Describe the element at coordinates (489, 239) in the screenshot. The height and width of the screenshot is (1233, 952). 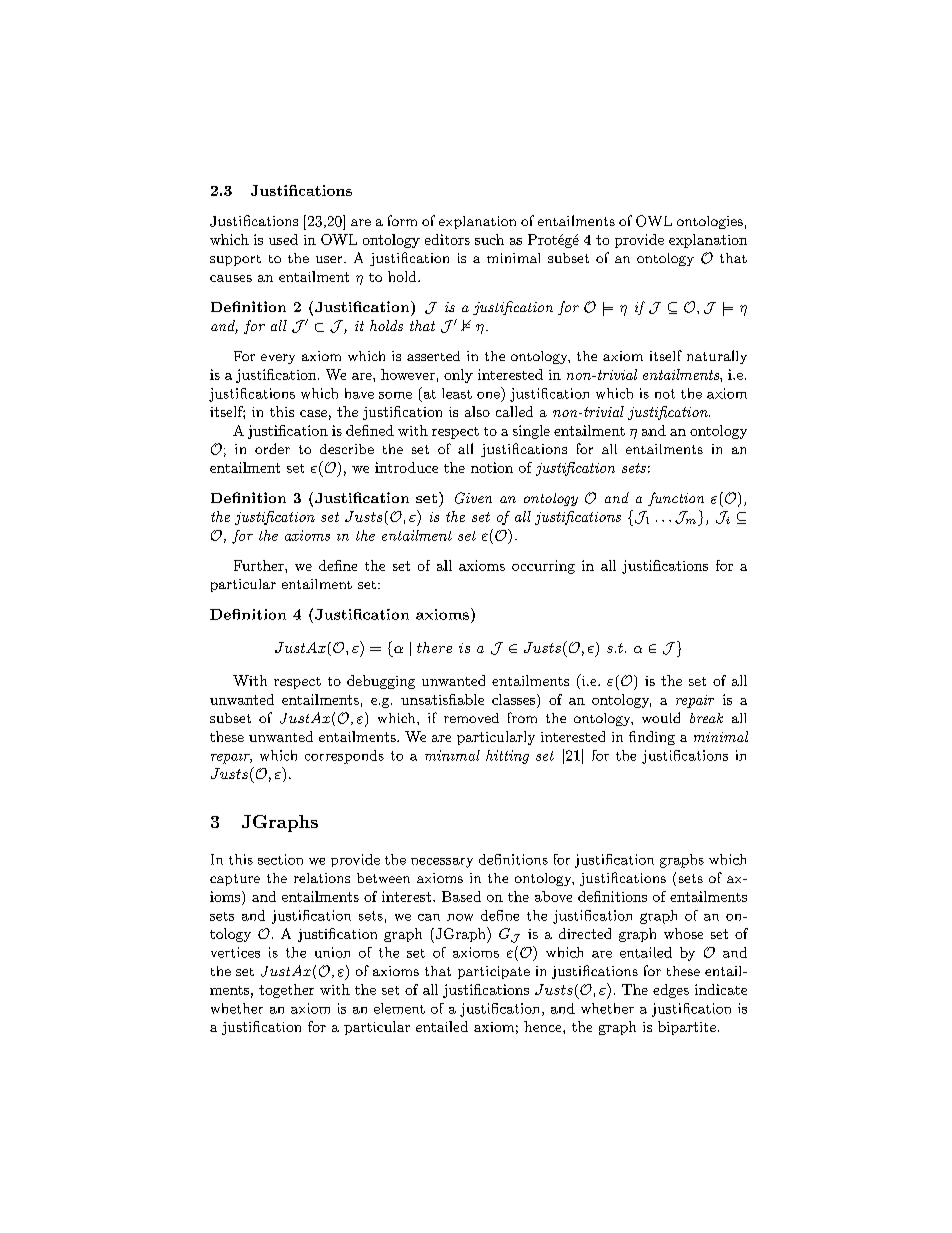
I see `such` at that location.
